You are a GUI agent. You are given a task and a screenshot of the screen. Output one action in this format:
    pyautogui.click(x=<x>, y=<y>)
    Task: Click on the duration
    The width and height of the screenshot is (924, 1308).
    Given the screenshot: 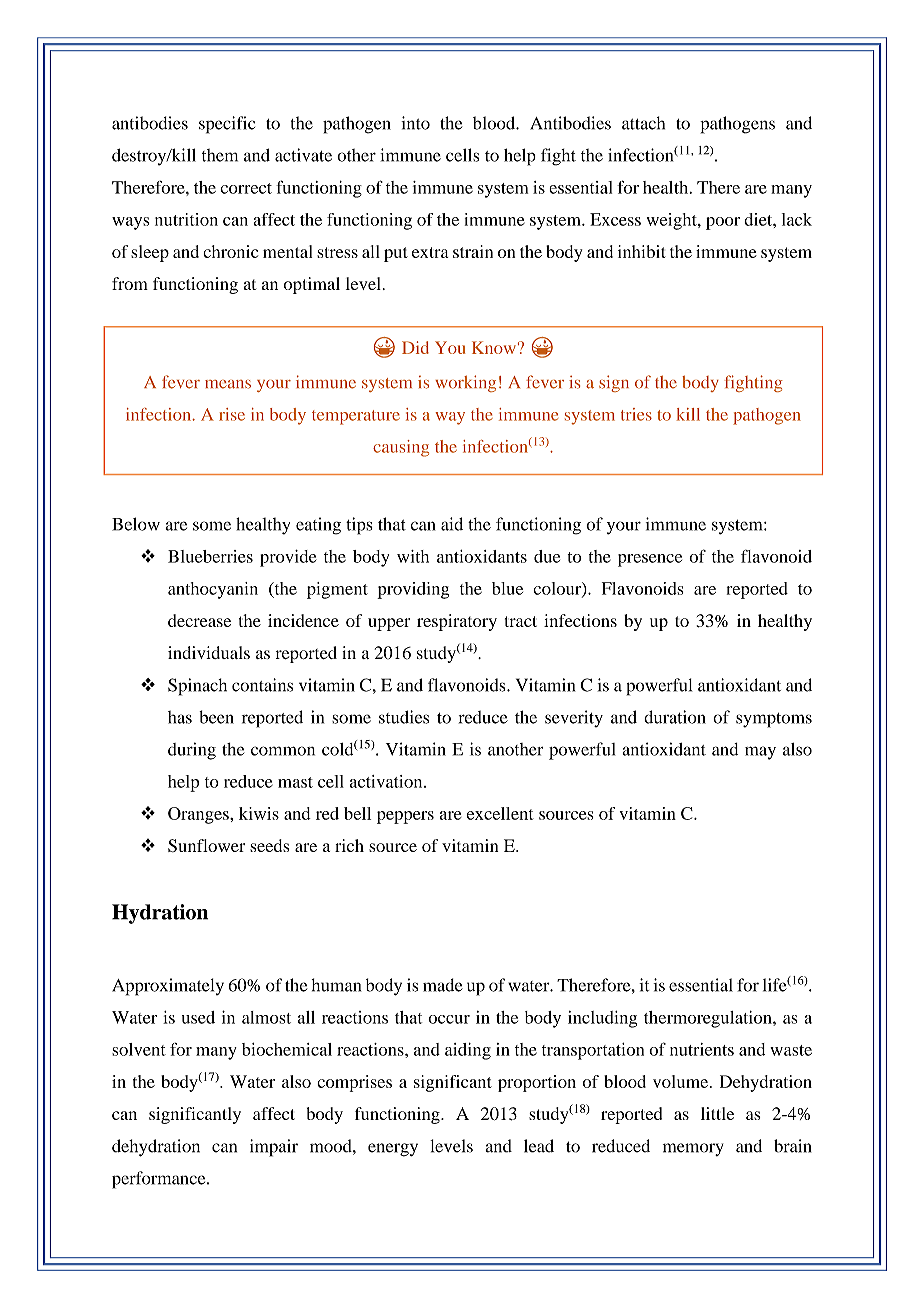 What is the action you would take?
    pyautogui.click(x=675, y=717)
